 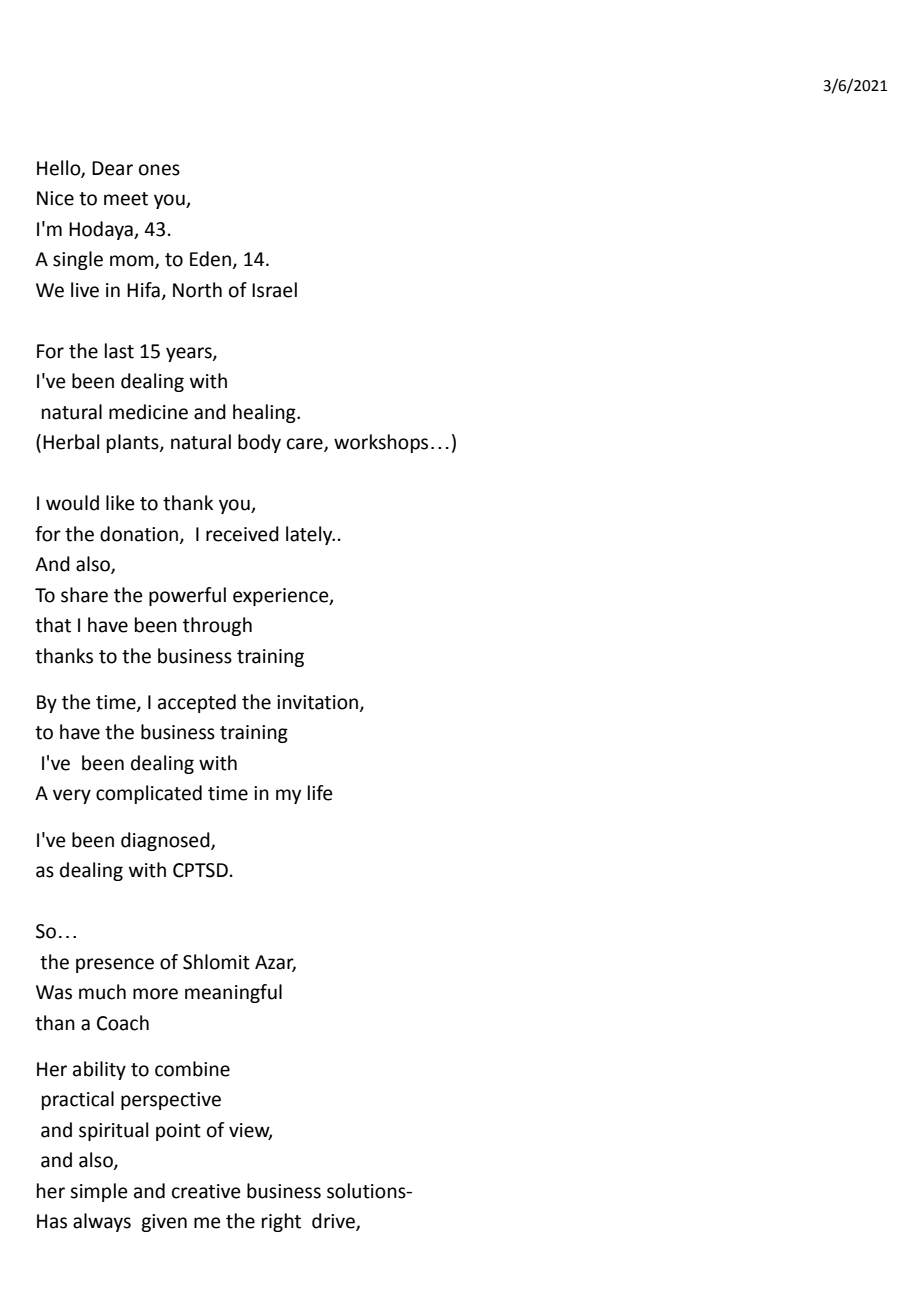 I want to click on care, so click(x=306, y=445).
